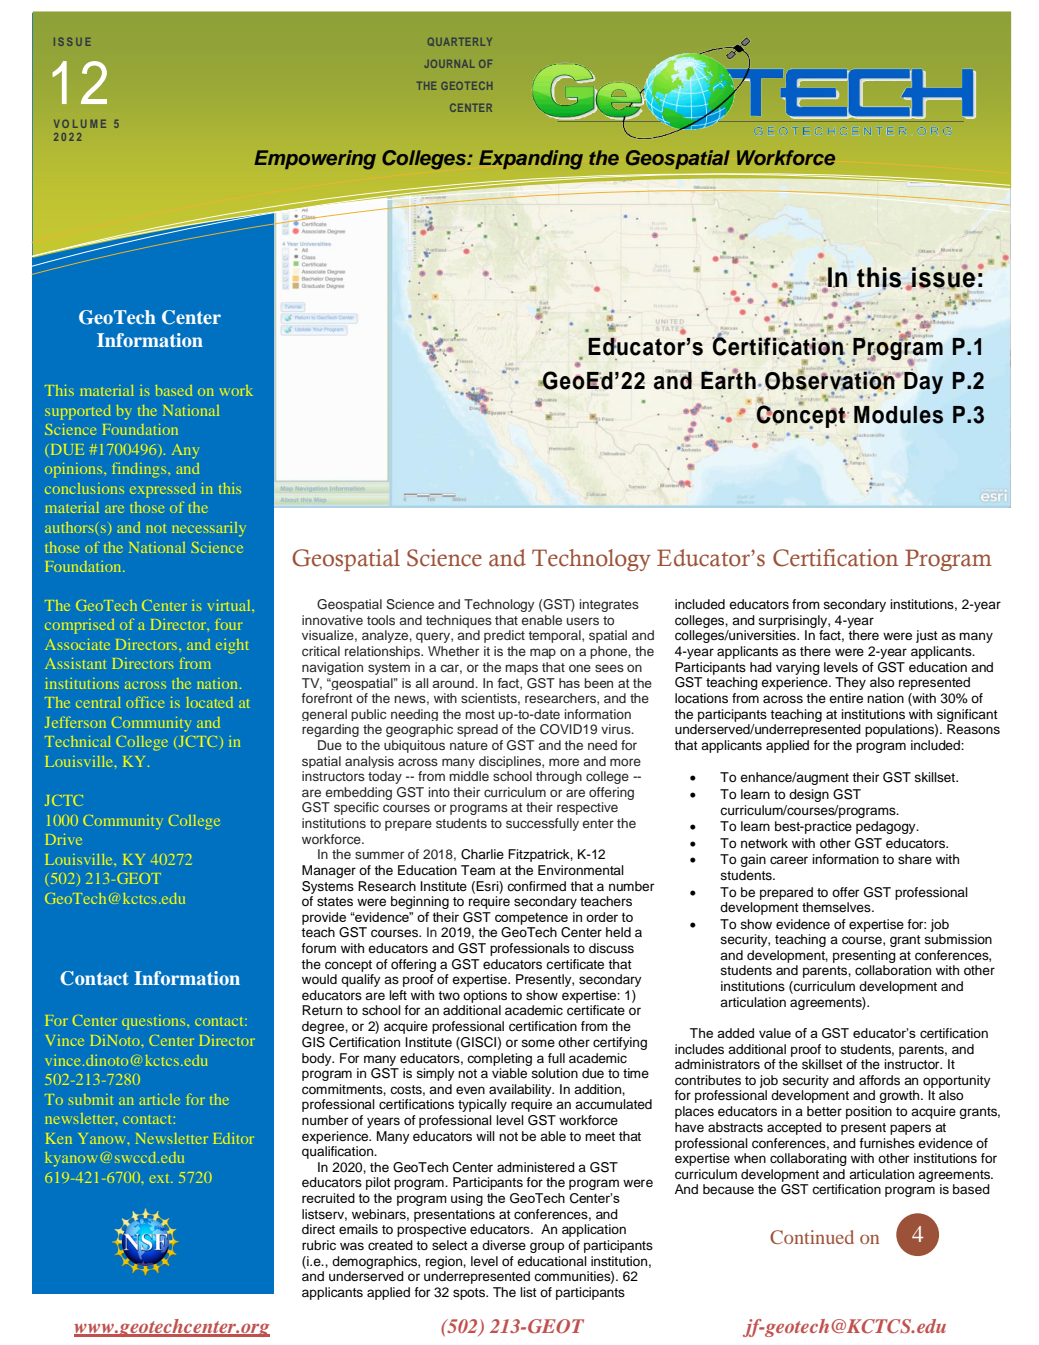 Image resolution: width=1039 pixels, height=1345 pixels. What do you see at coordinates (850, 683) in the screenshot?
I see `They` at bounding box center [850, 683].
